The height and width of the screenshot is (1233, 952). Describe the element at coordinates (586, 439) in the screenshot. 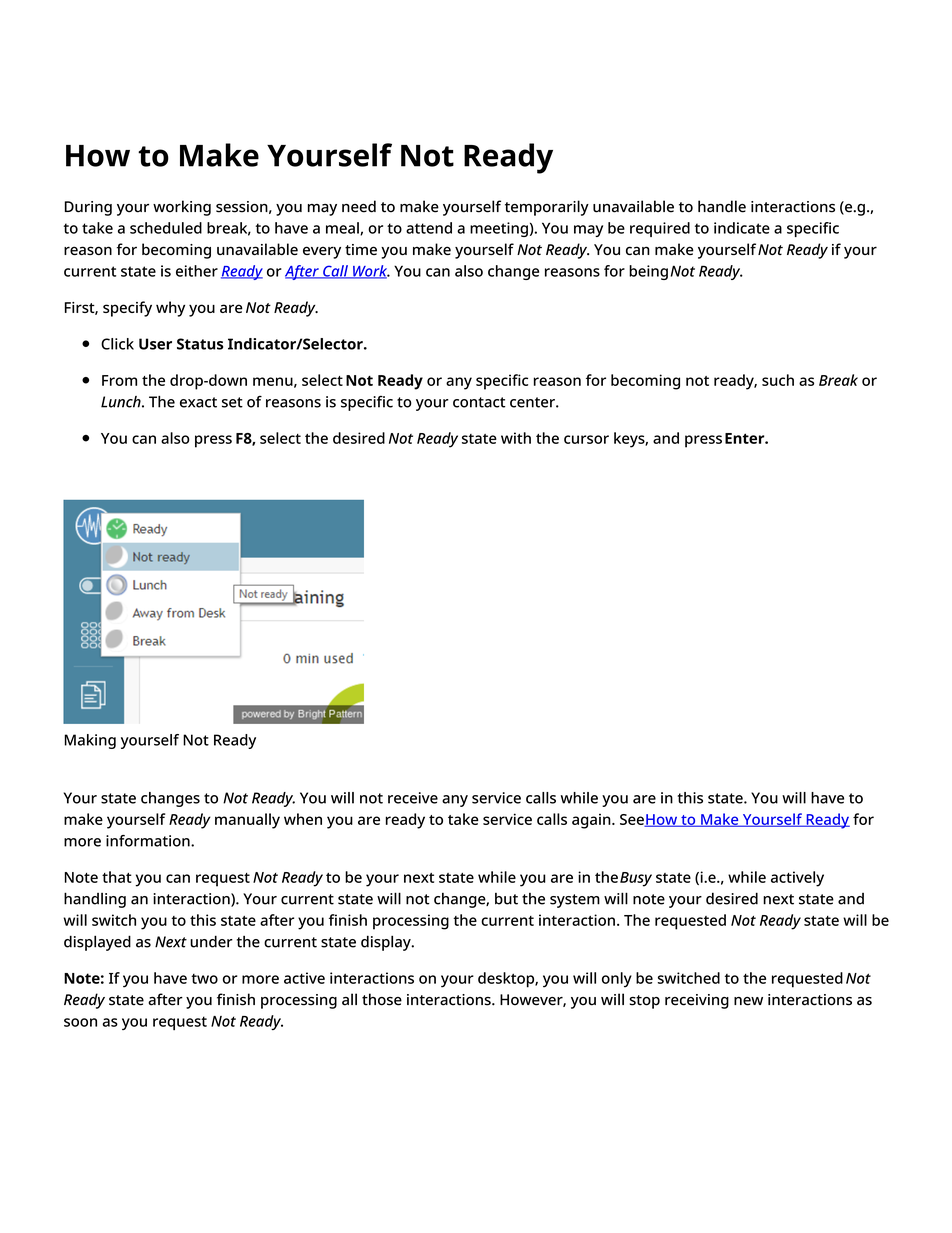

I see `cursor` at that location.
